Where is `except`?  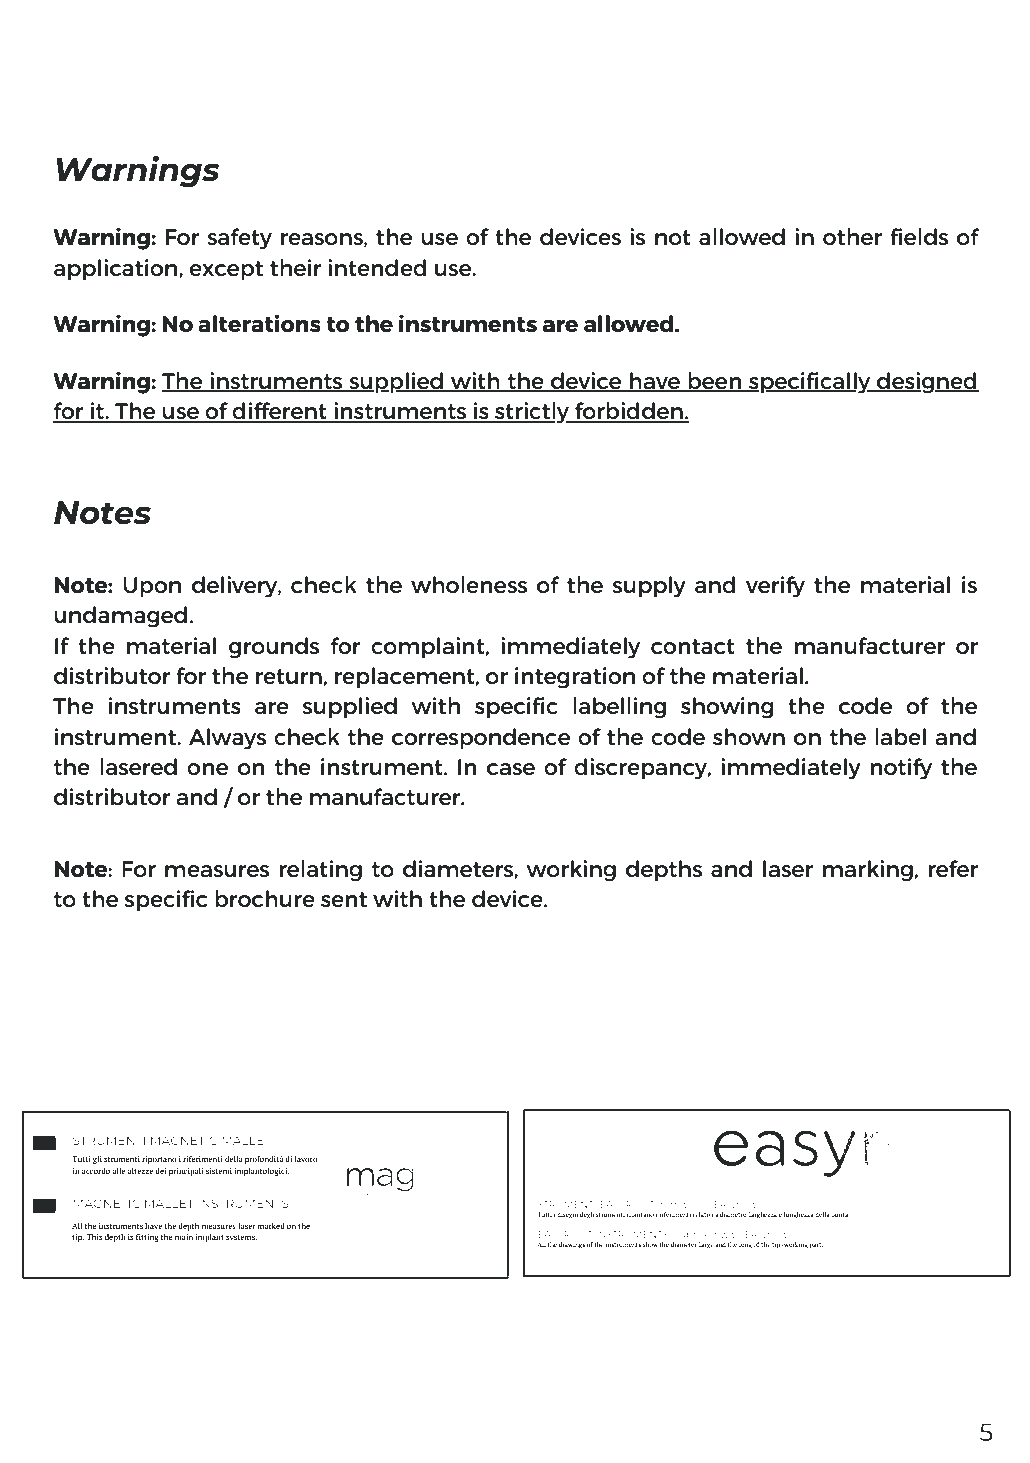
except is located at coordinates (226, 271).
